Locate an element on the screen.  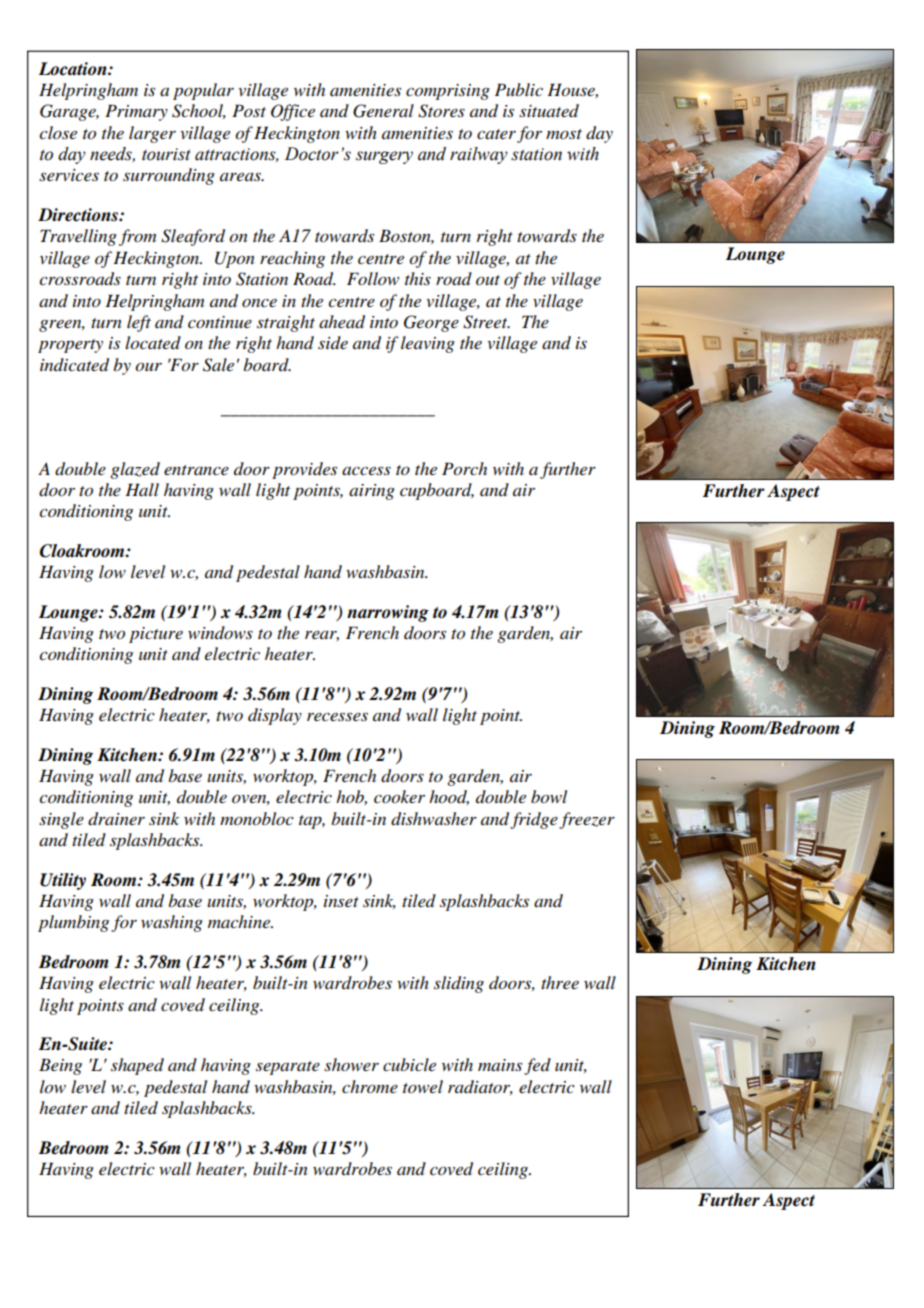
shower is located at coordinates (351, 1064).
